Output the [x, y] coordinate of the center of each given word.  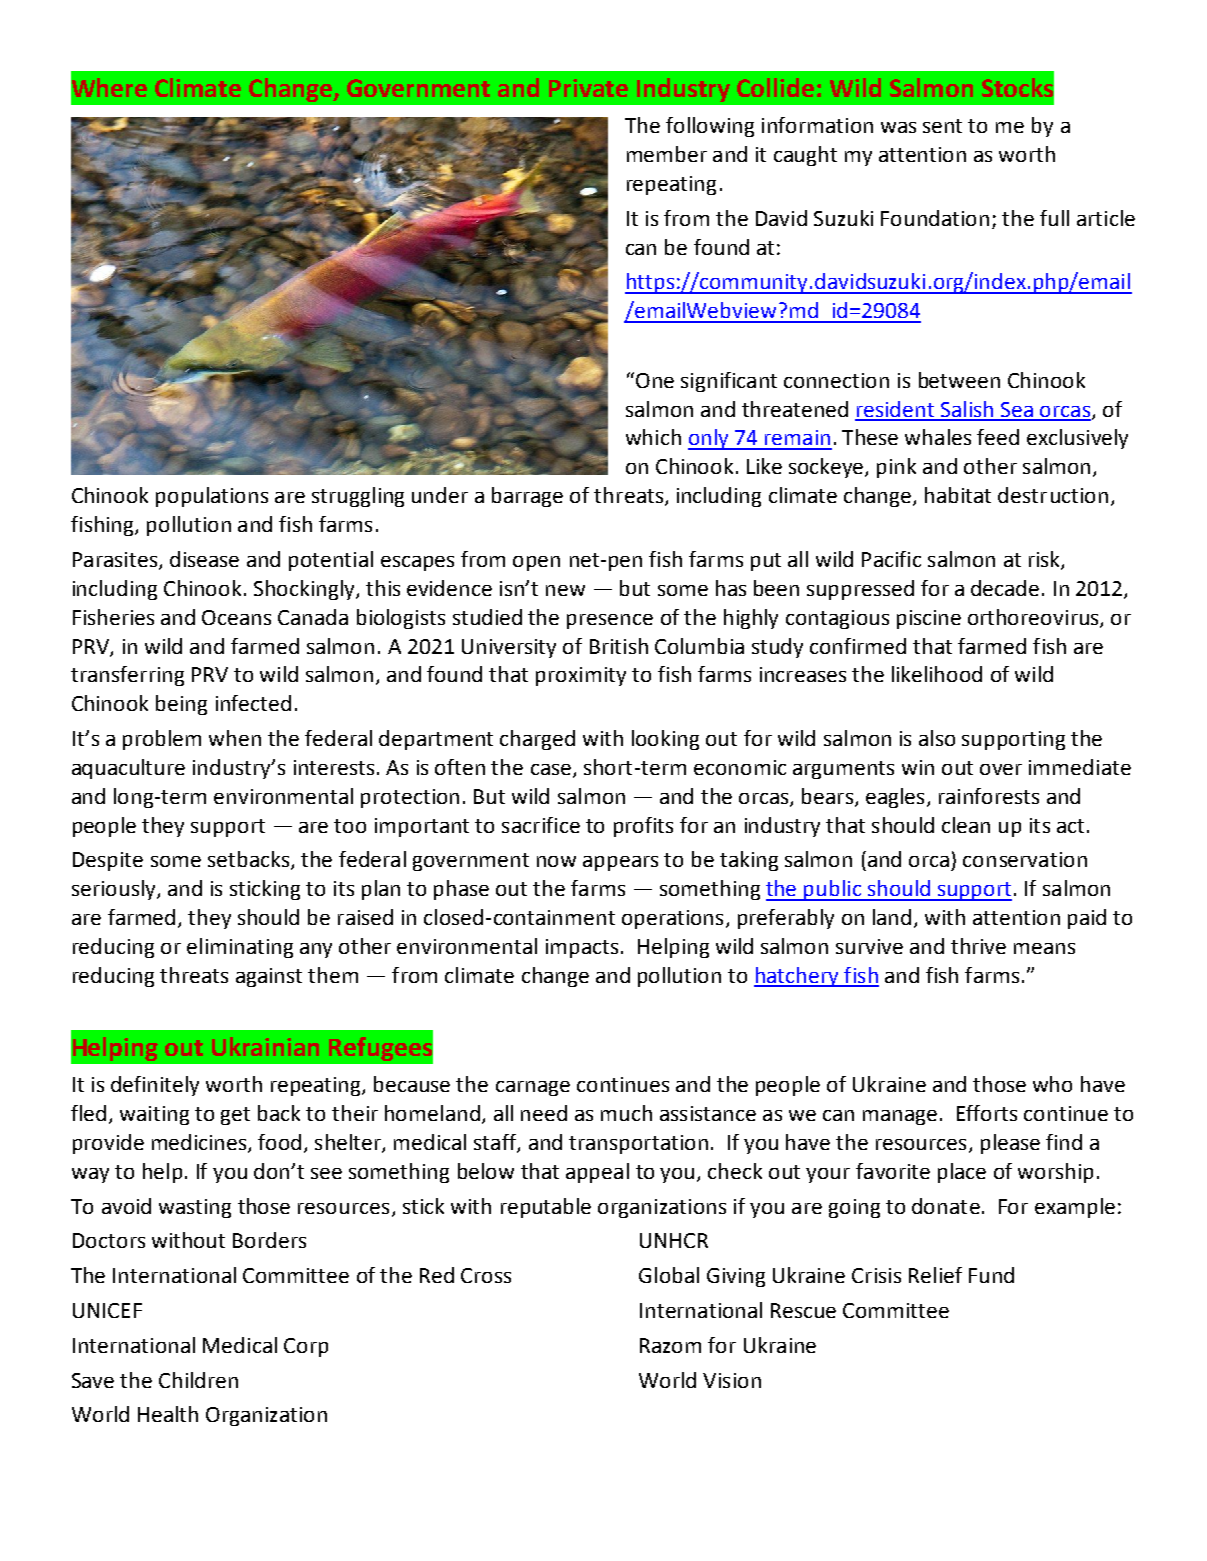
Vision [732, 1380]
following [710, 127]
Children [198, 1380]
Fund [991, 1275]
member [667, 154]
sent [942, 126]
